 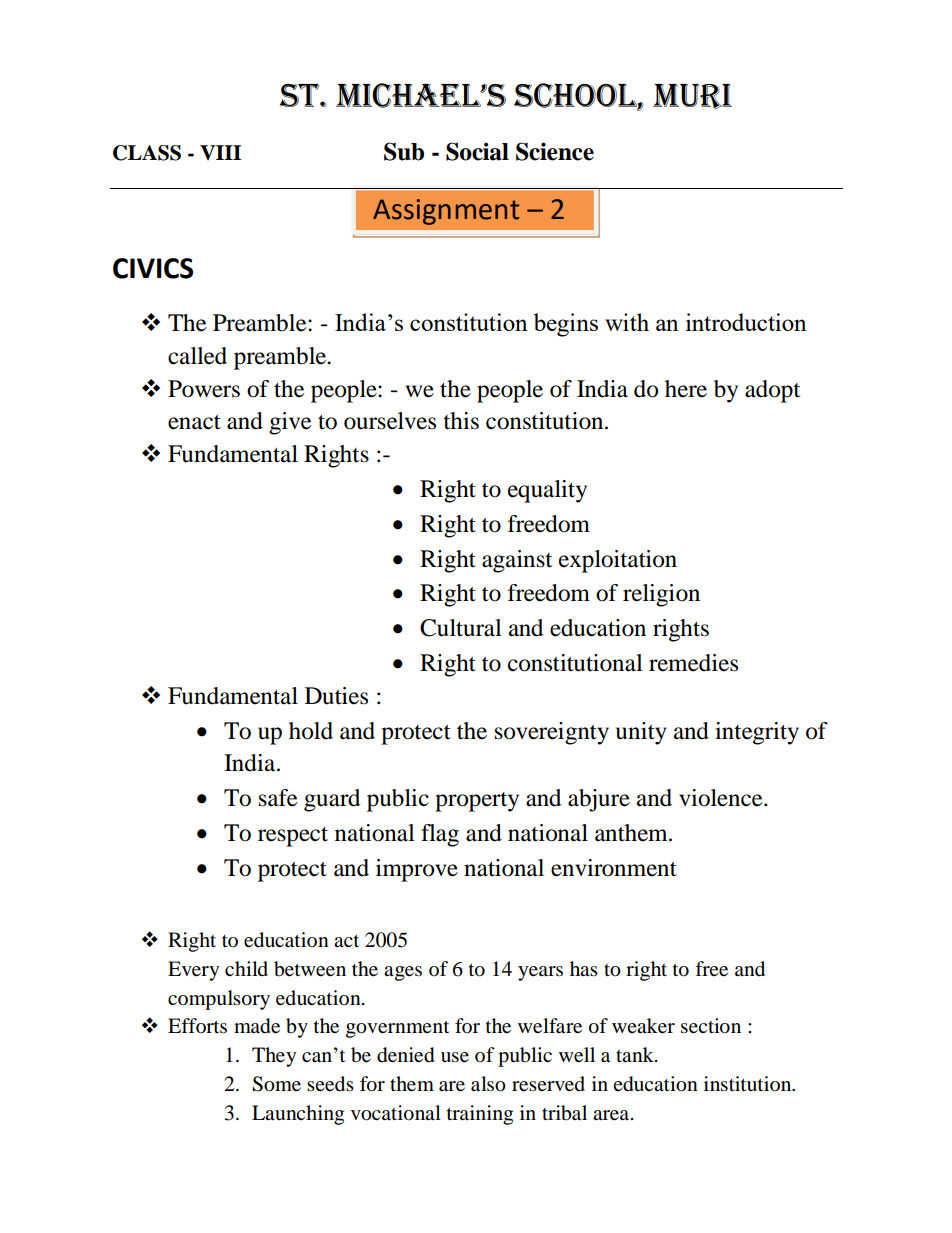 I want to click on flag, so click(x=440, y=835).
